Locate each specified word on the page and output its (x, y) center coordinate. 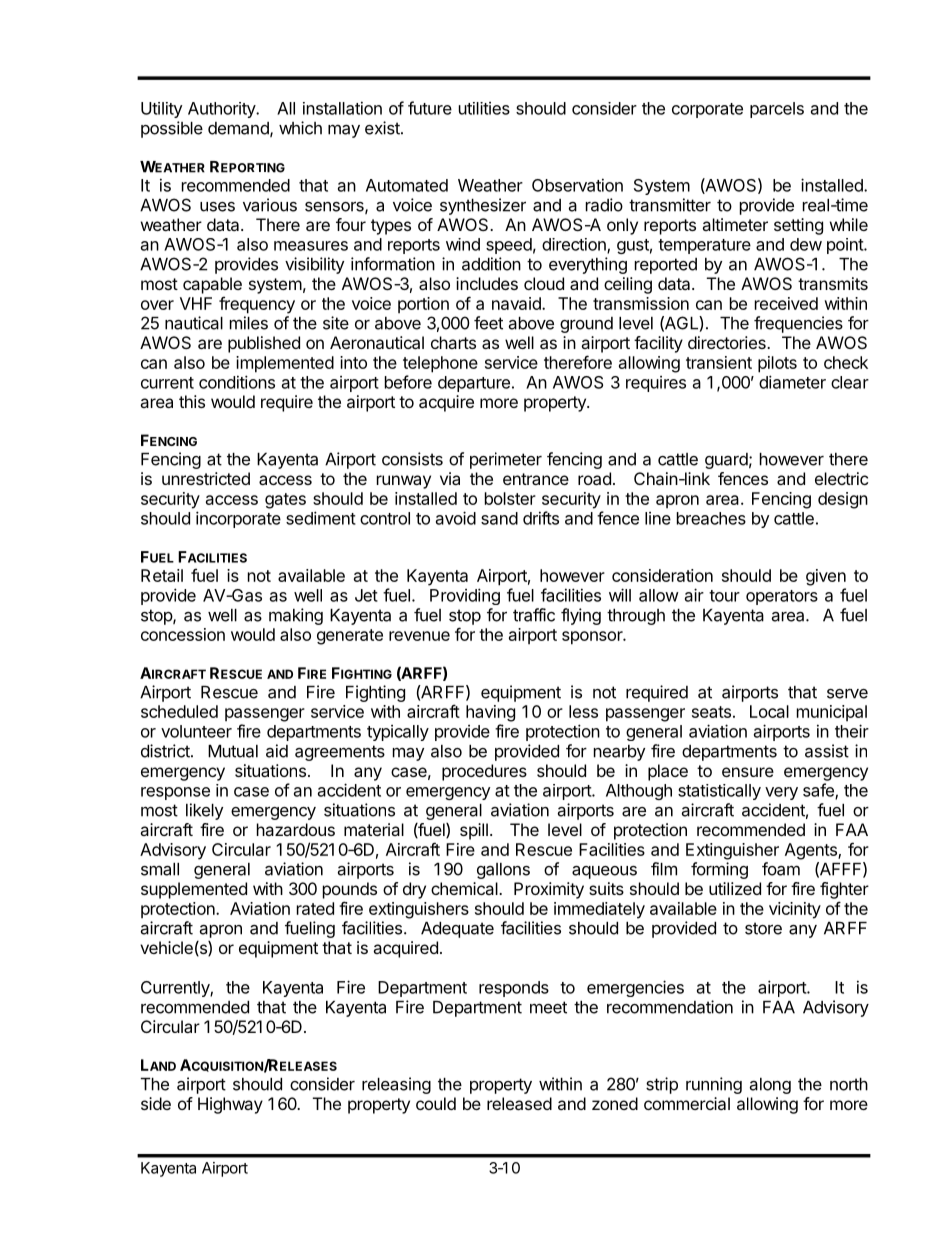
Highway (230, 1105)
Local (769, 711)
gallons (503, 871)
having (490, 713)
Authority (222, 110)
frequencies (798, 324)
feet (488, 323)
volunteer (196, 731)
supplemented (194, 890)
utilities (484, 108)
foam (781, 869)
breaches (711, 518)
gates (285, 501)
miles (249, 323)
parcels (777, 110)
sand (499, 518)
